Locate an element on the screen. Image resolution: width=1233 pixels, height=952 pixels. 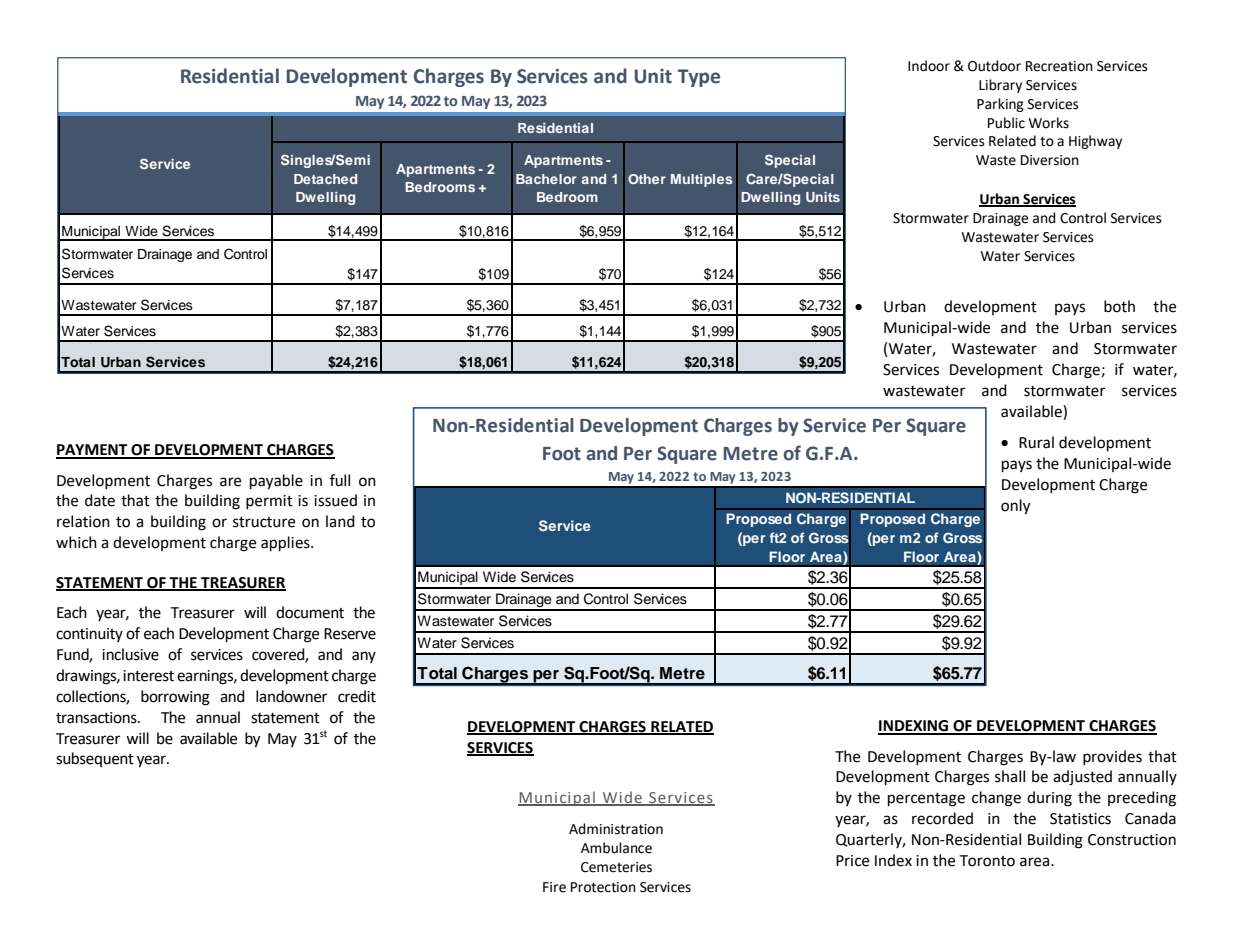
Library is located at coordinates (1000, 86).
